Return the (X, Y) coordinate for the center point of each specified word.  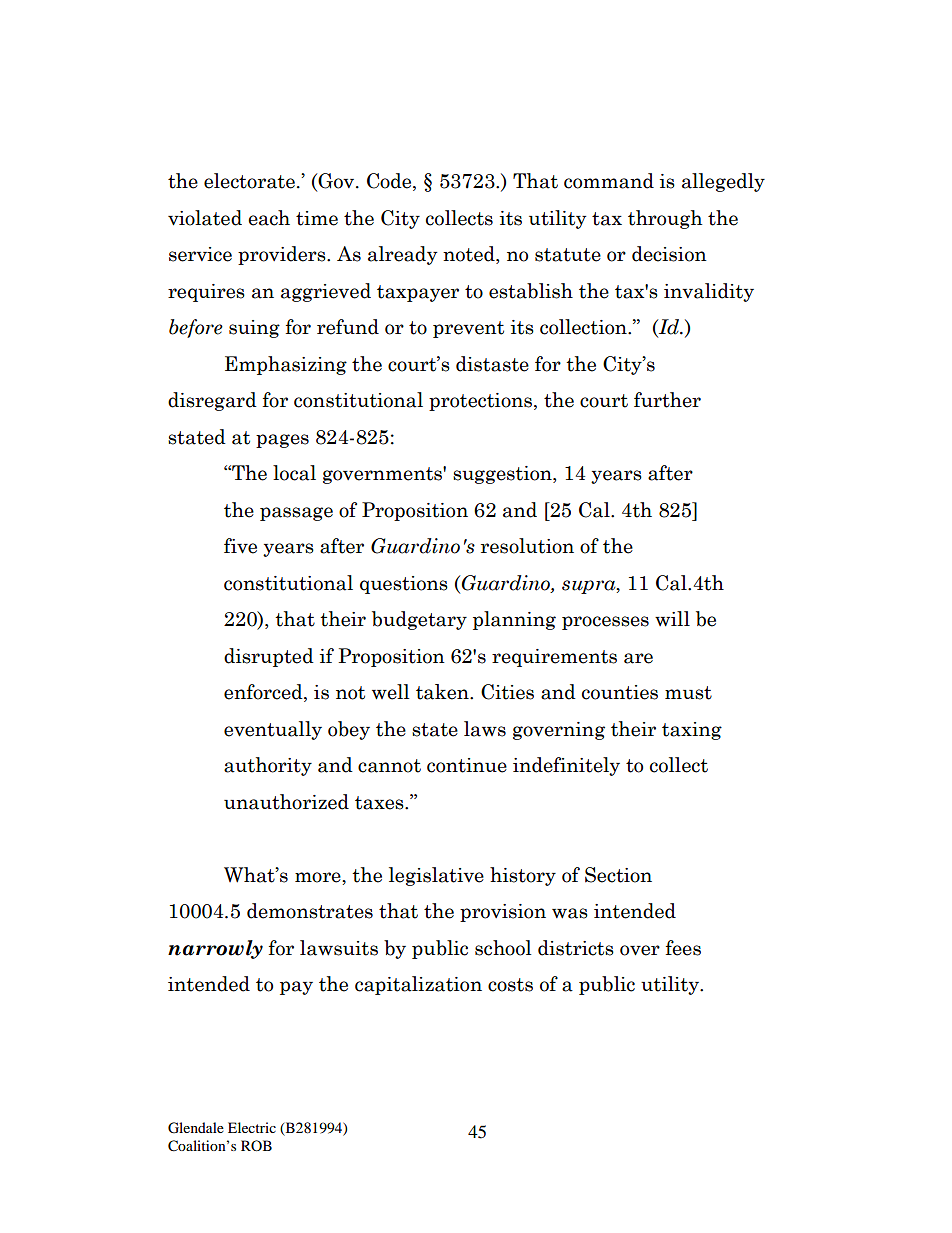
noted (470, 255)
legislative (436, 876)
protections (482, 402)
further (667, 400)
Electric (252, 1127)
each (269, 218)
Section (618, 875)
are (638, 658)
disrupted (269, 657)
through (665, 219)
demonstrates (310, 911)
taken (443, 692)
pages (282, 441)
